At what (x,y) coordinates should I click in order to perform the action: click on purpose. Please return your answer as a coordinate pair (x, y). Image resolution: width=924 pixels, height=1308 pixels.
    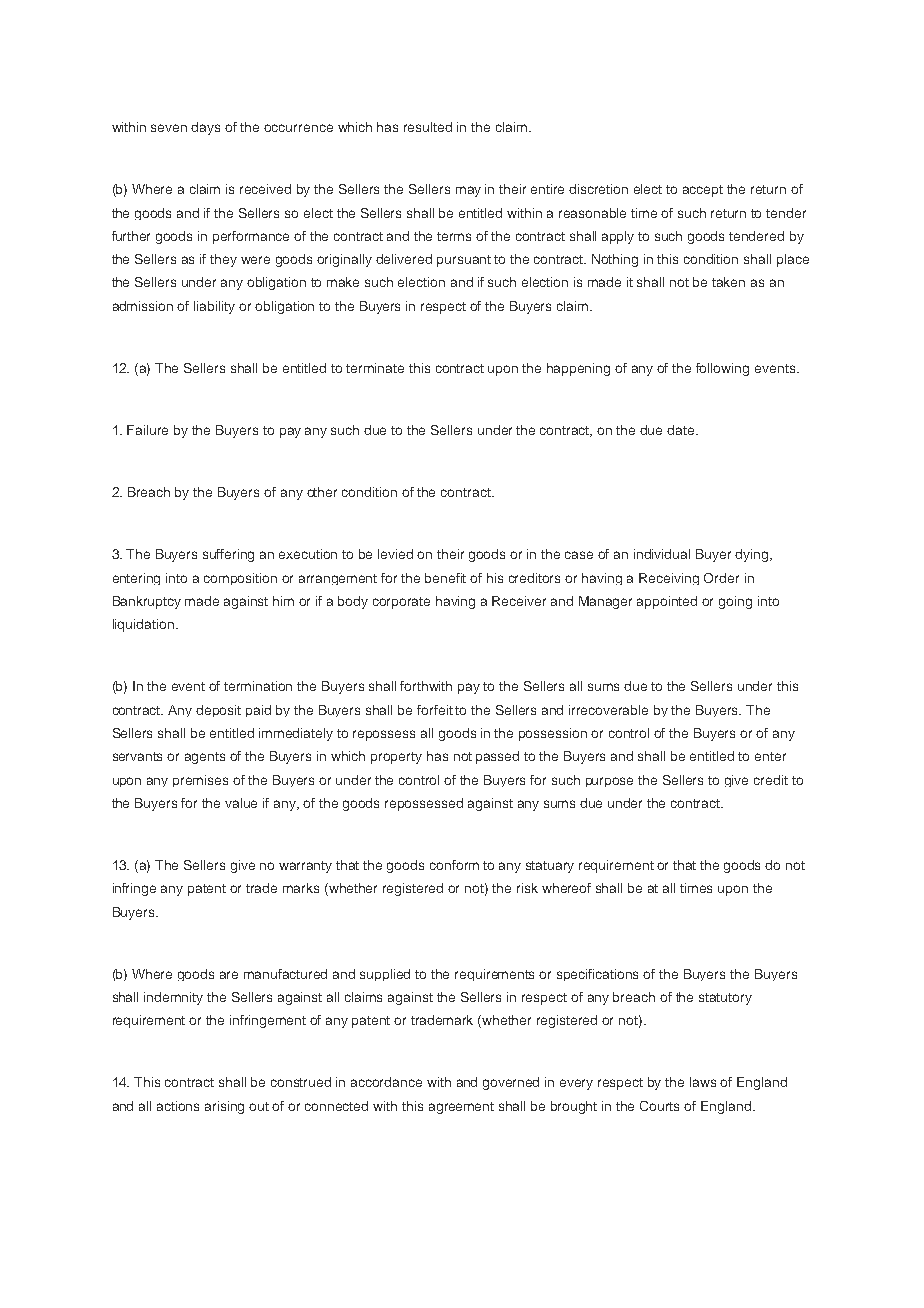
    Looking at the image, I should click on (609, 782).
